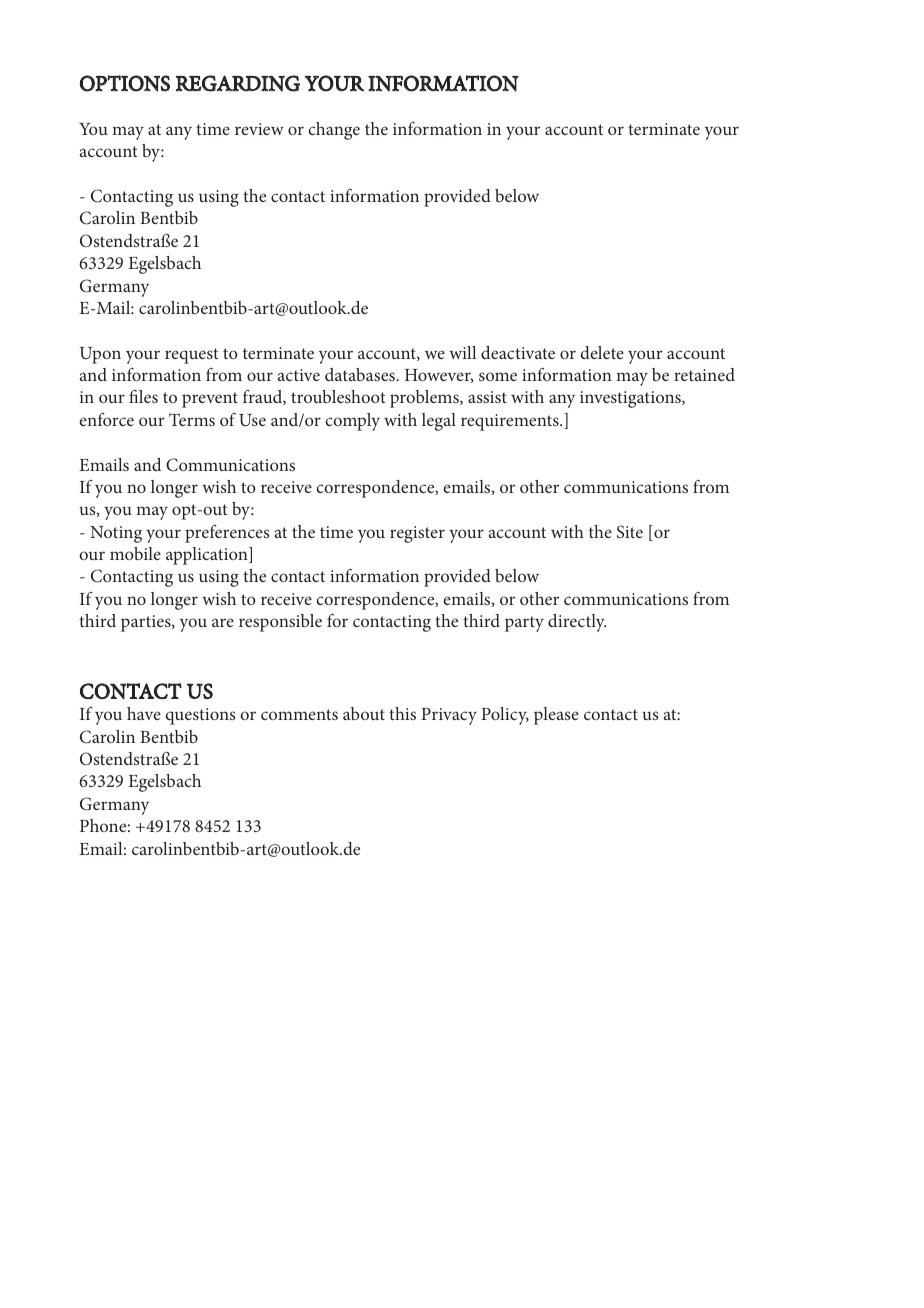 Image resolution: width=924 pixels, height=1308 pixels. Describe the element at coordinates (143, 396) in the document. I see `files` at that location.
